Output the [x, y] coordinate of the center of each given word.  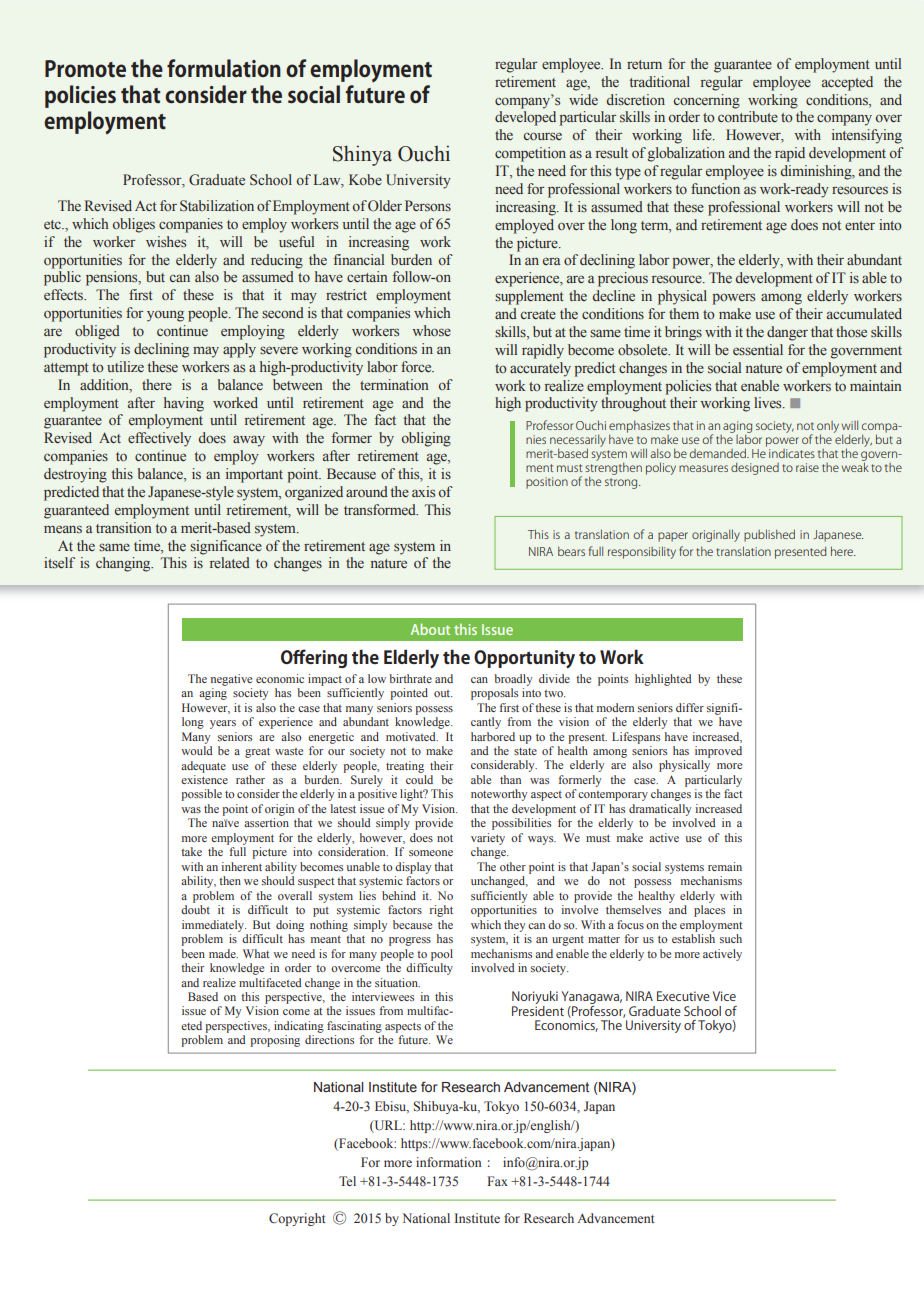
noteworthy [499, 795]
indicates [792, 453]
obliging [426, 439]
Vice [724, 996]
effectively [159, 439]
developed [525, 118]
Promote [85, 68]
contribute [748, 116]
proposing [275, 1041]
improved [718, 752]
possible [201, 795]
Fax [497, 1181]
